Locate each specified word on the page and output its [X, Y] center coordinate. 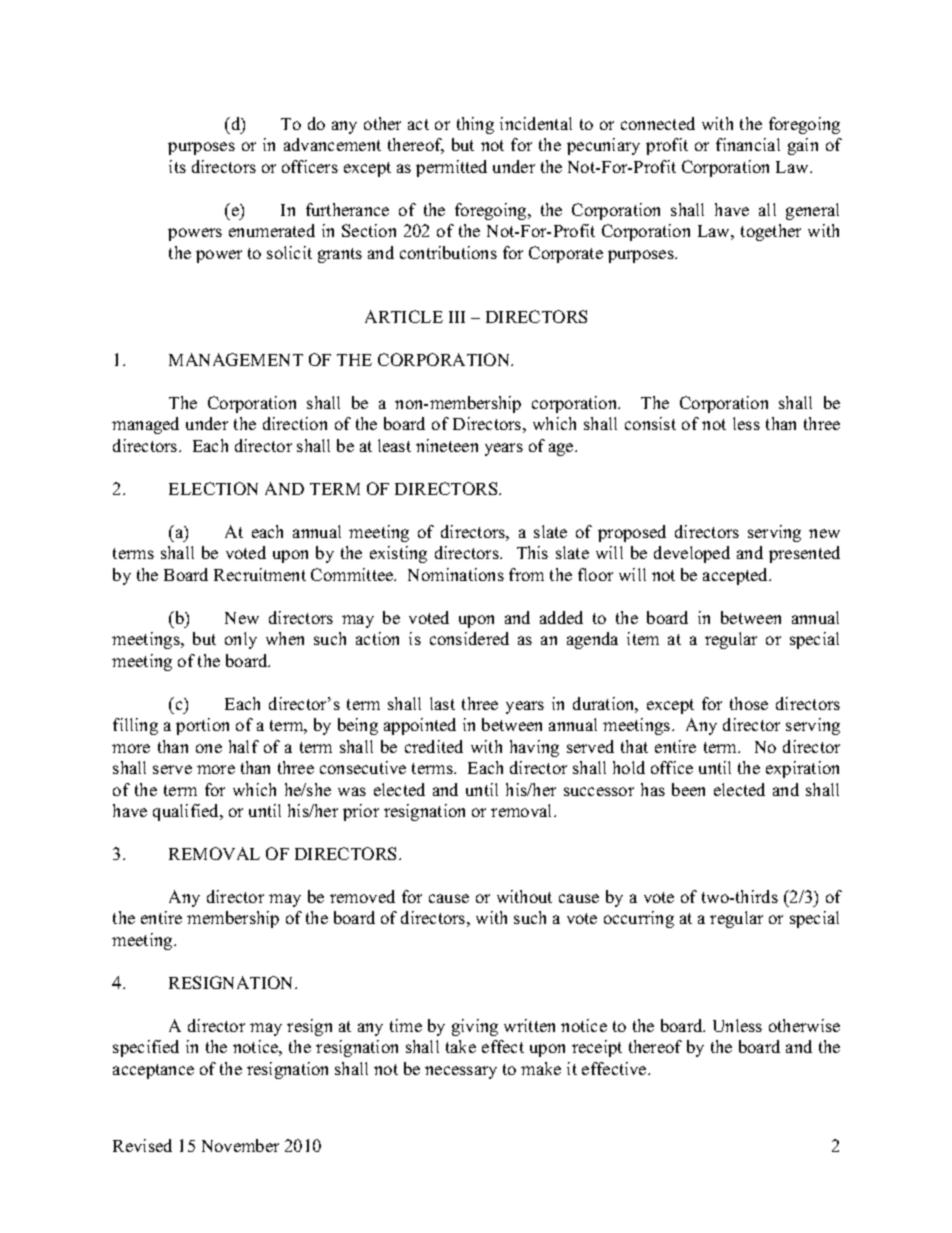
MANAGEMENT [236, 359]
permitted [451, 168]
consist [650, 423]
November [240, 1145]
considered [469, 638]
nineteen [447, 445]
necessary [461, 1072]
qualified [187, 812]
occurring [639, 919]
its [177, 166]
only [241, 640]
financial [748, 144]
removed [362, 896]
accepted [737, 576]
